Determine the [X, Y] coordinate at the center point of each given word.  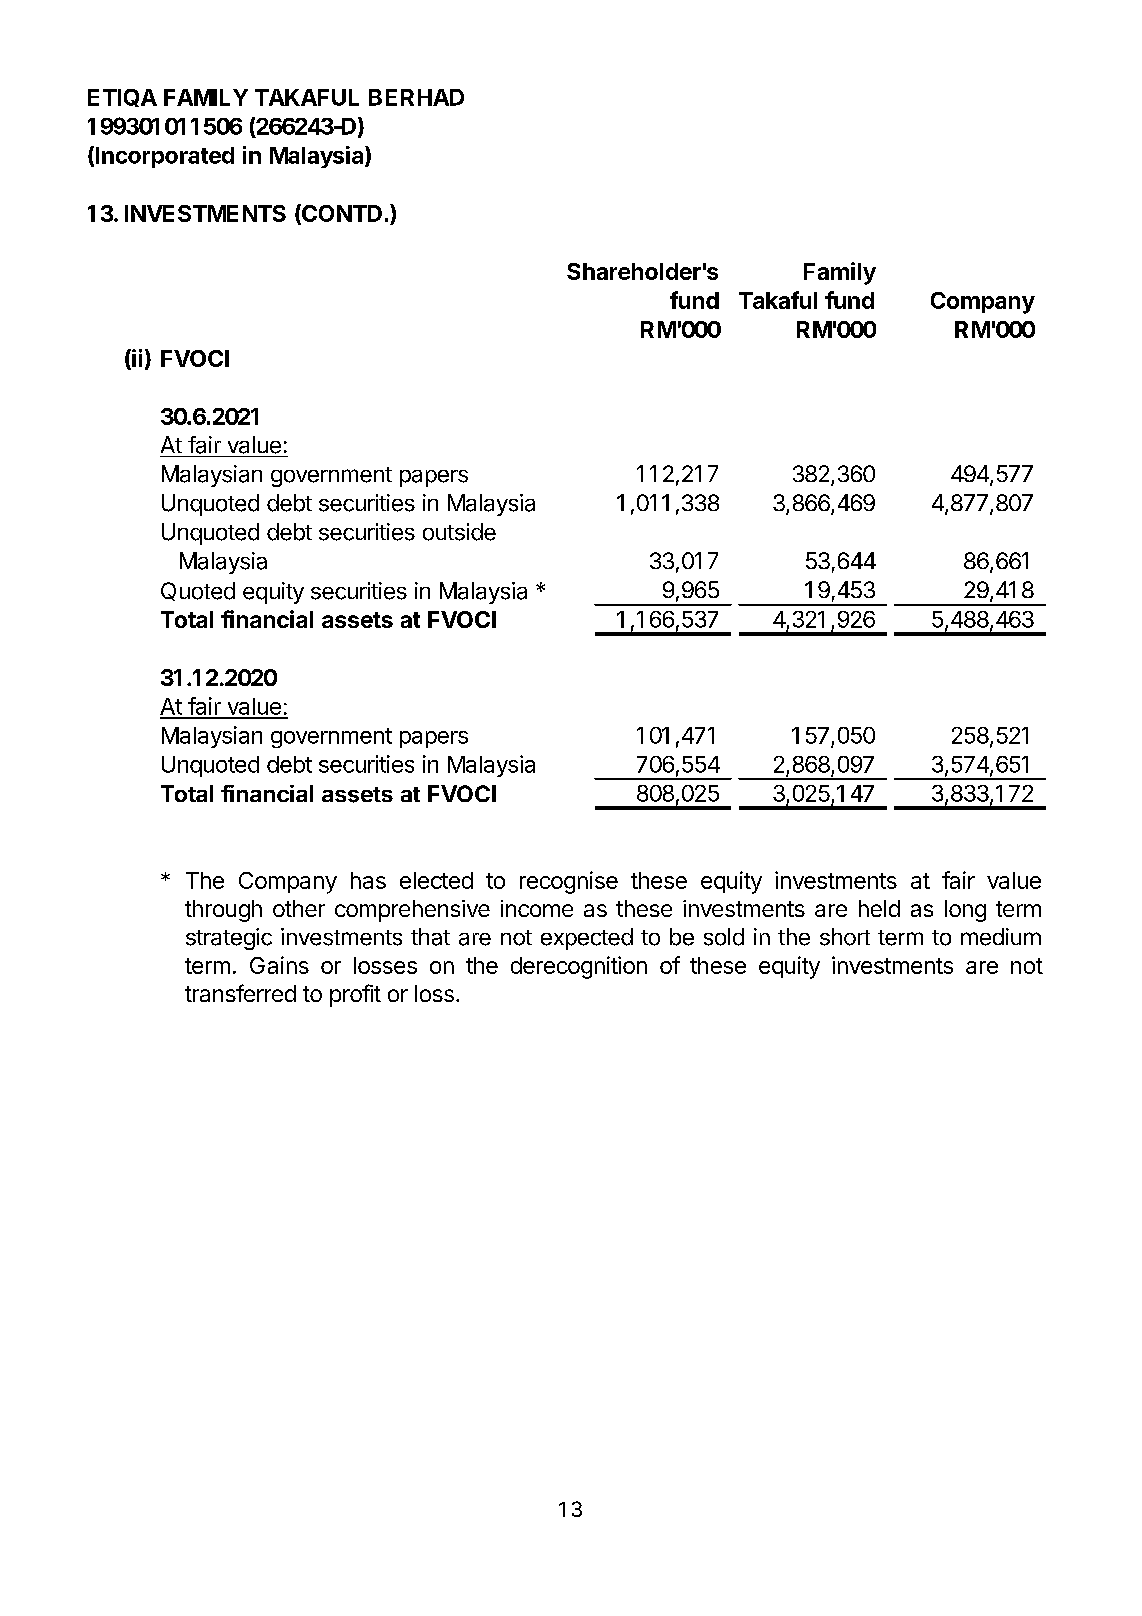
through [223, 911]
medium [1001, 937]
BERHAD [416, 97]
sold [724, 937]
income [537, 908]
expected [587, 939]
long [965, 911]
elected [436, 880]
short [845, 937]
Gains [279, 965]
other [299, 908]
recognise [569, 882]
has [368, 880]
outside [459, 532]
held [879, 908]
